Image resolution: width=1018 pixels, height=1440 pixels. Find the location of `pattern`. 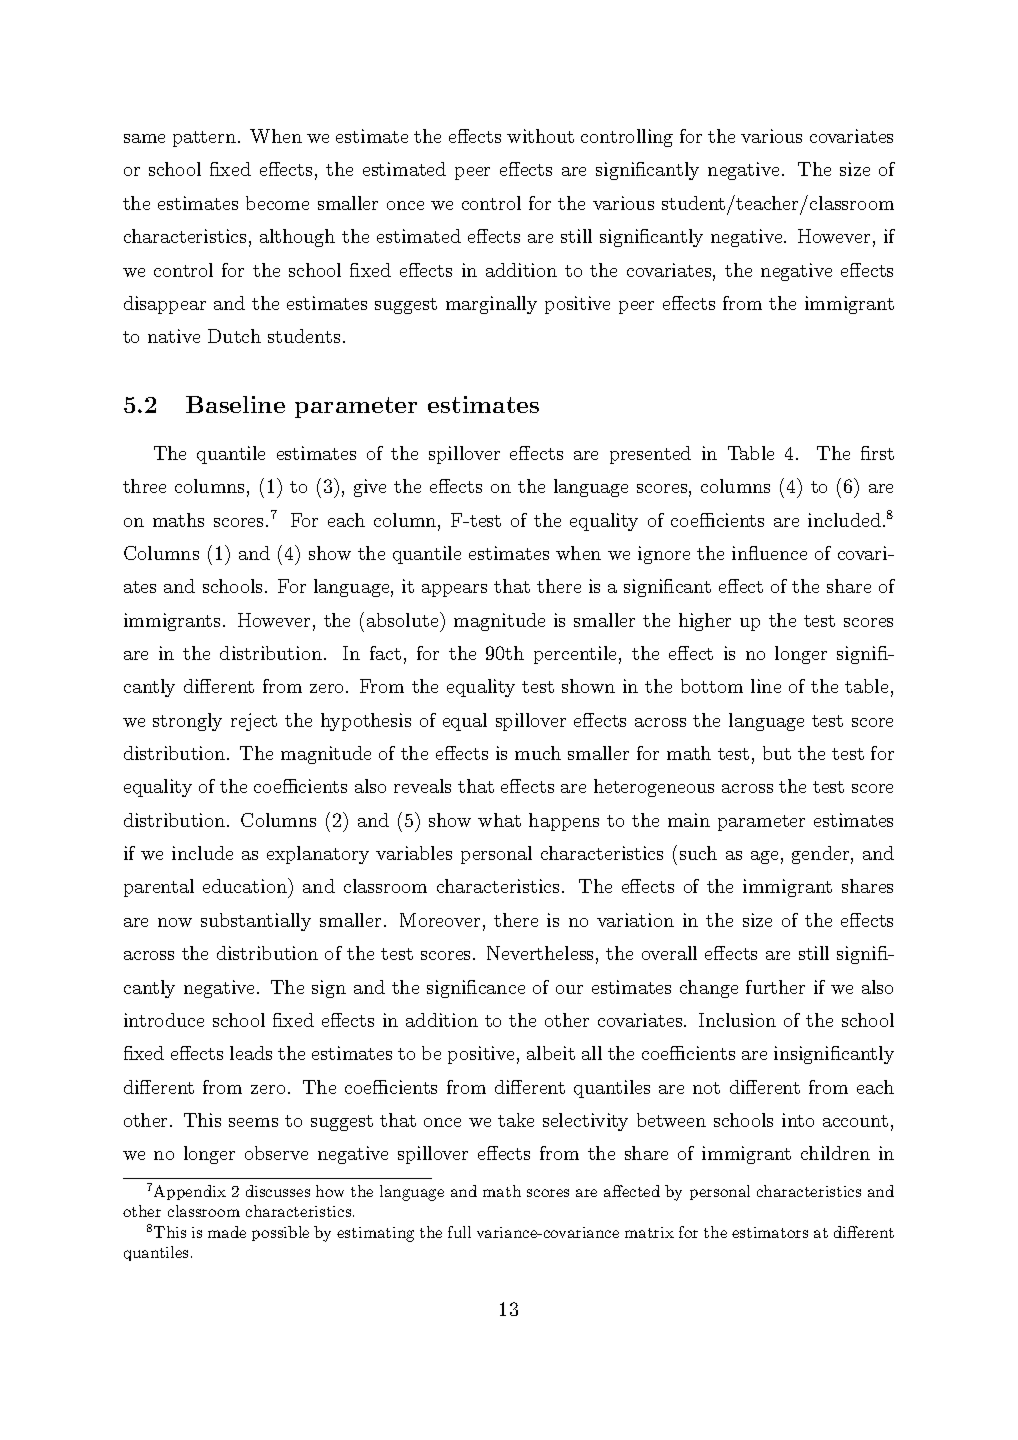

pattern is located at coordinates (204, 139).
